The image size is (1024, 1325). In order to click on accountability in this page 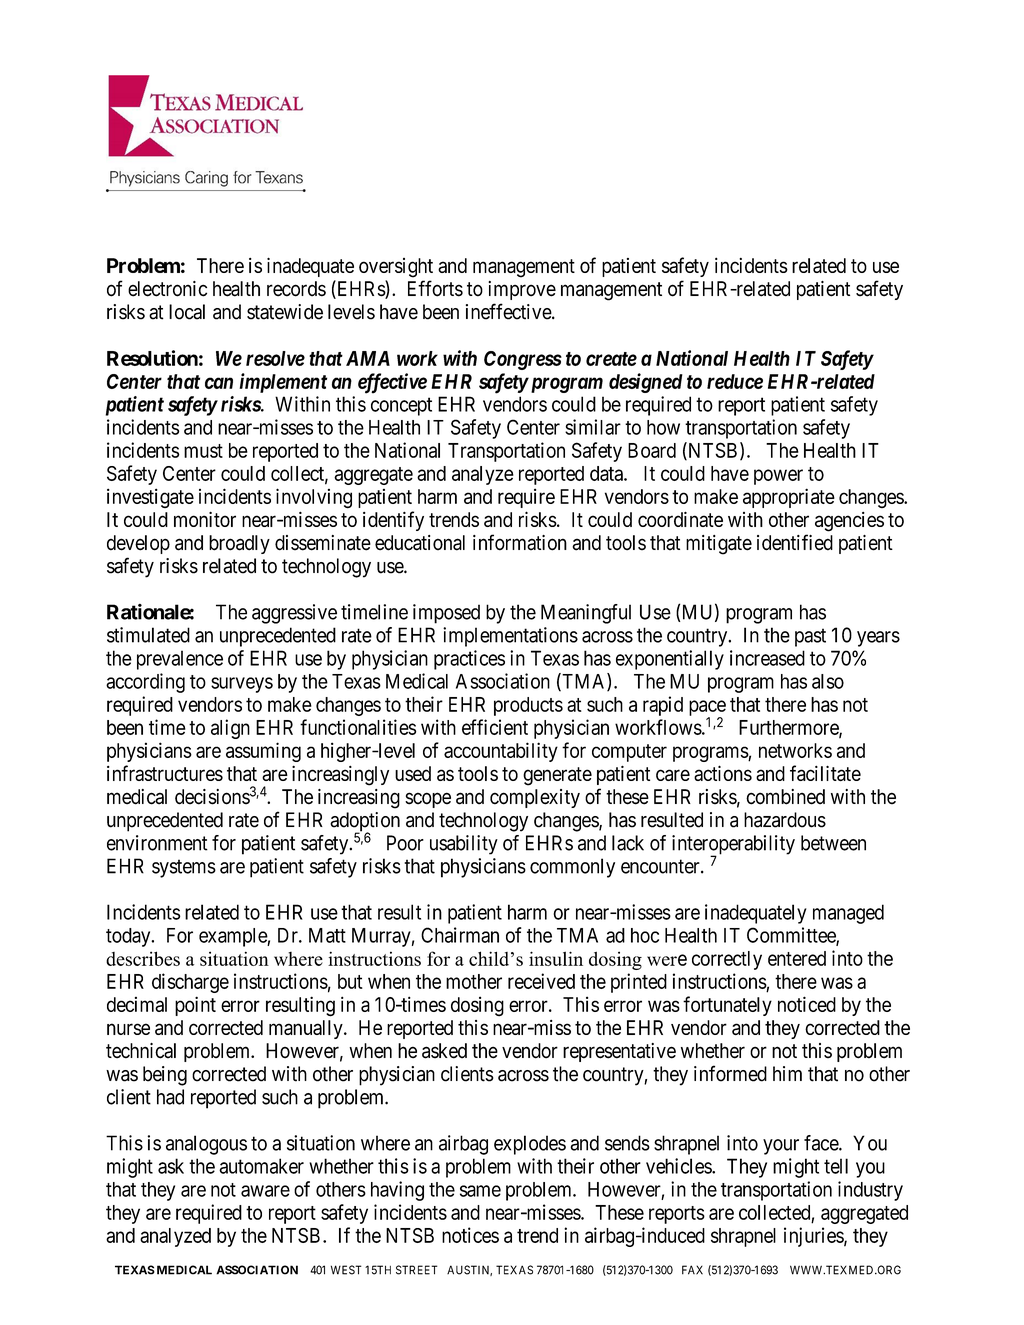, I will do `click(501, 752)`.
